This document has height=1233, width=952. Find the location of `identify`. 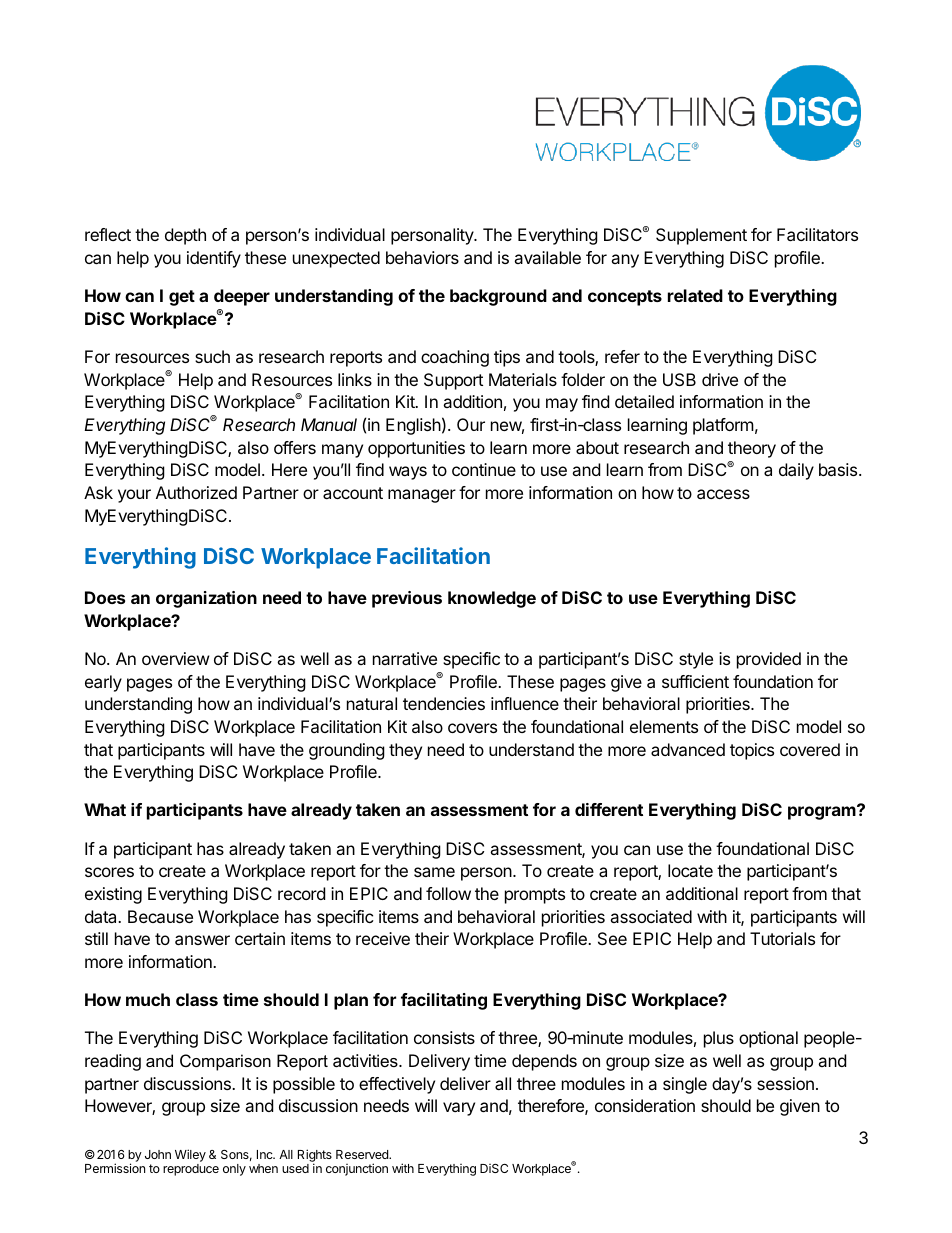

identify is located at coordinates (214, 259).
